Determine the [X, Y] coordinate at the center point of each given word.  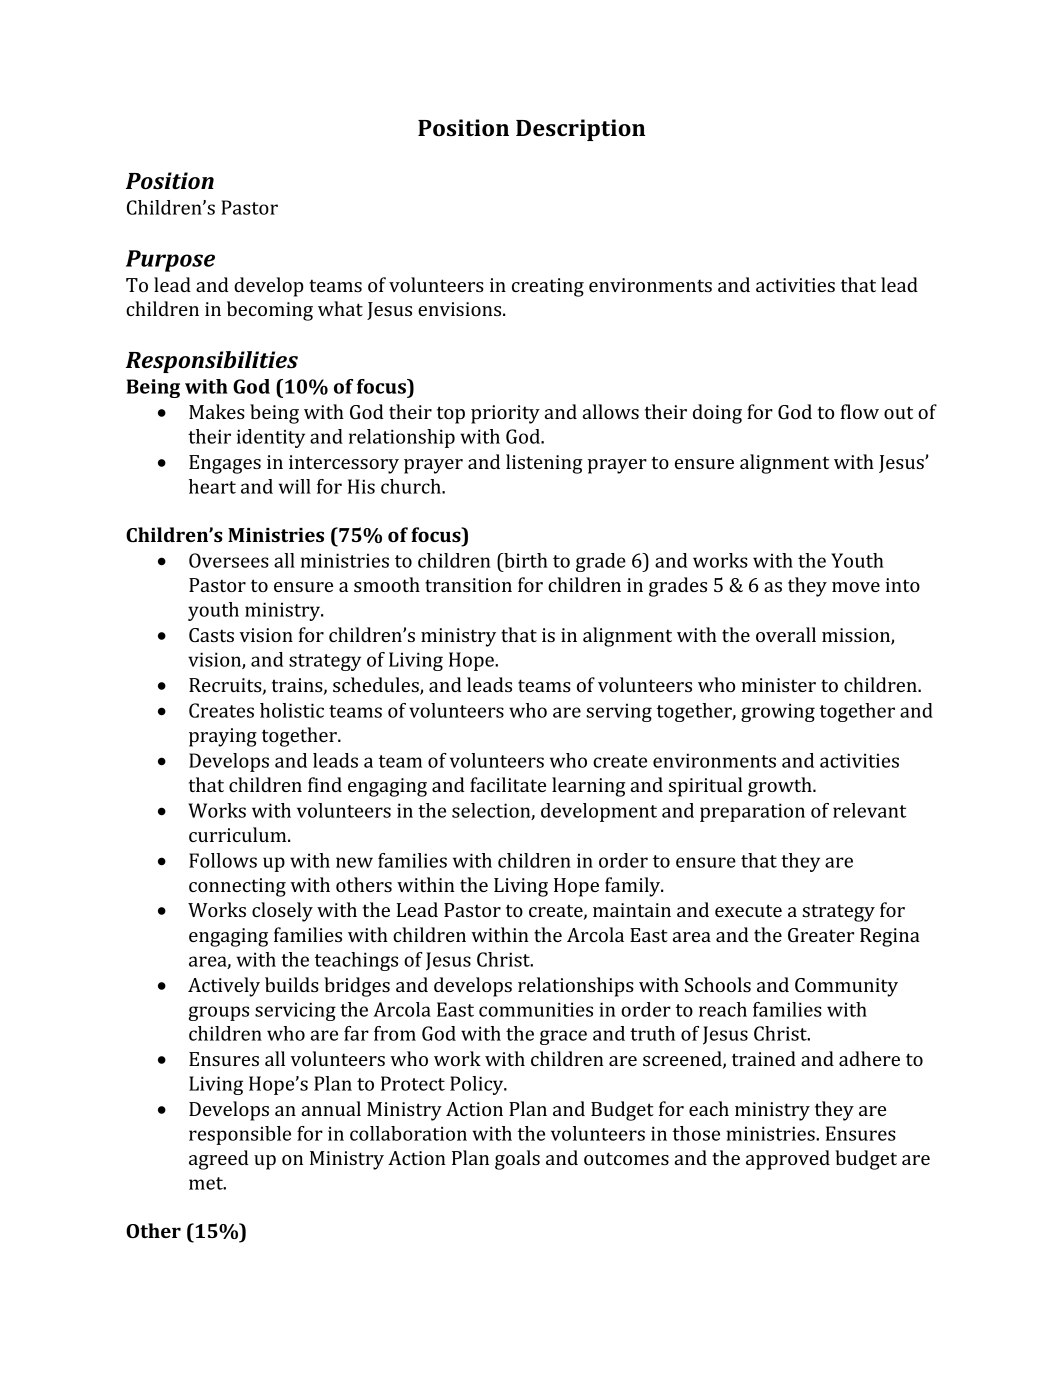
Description [580, 130]
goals [517, 1160]
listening [544, 464]
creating [548, 287]
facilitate [508, 784]
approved [788, 1160]
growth [781, 787]
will [294, 486]
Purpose [170, 261]
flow [860, 411]
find [325, 784]
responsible [240, 1135]
